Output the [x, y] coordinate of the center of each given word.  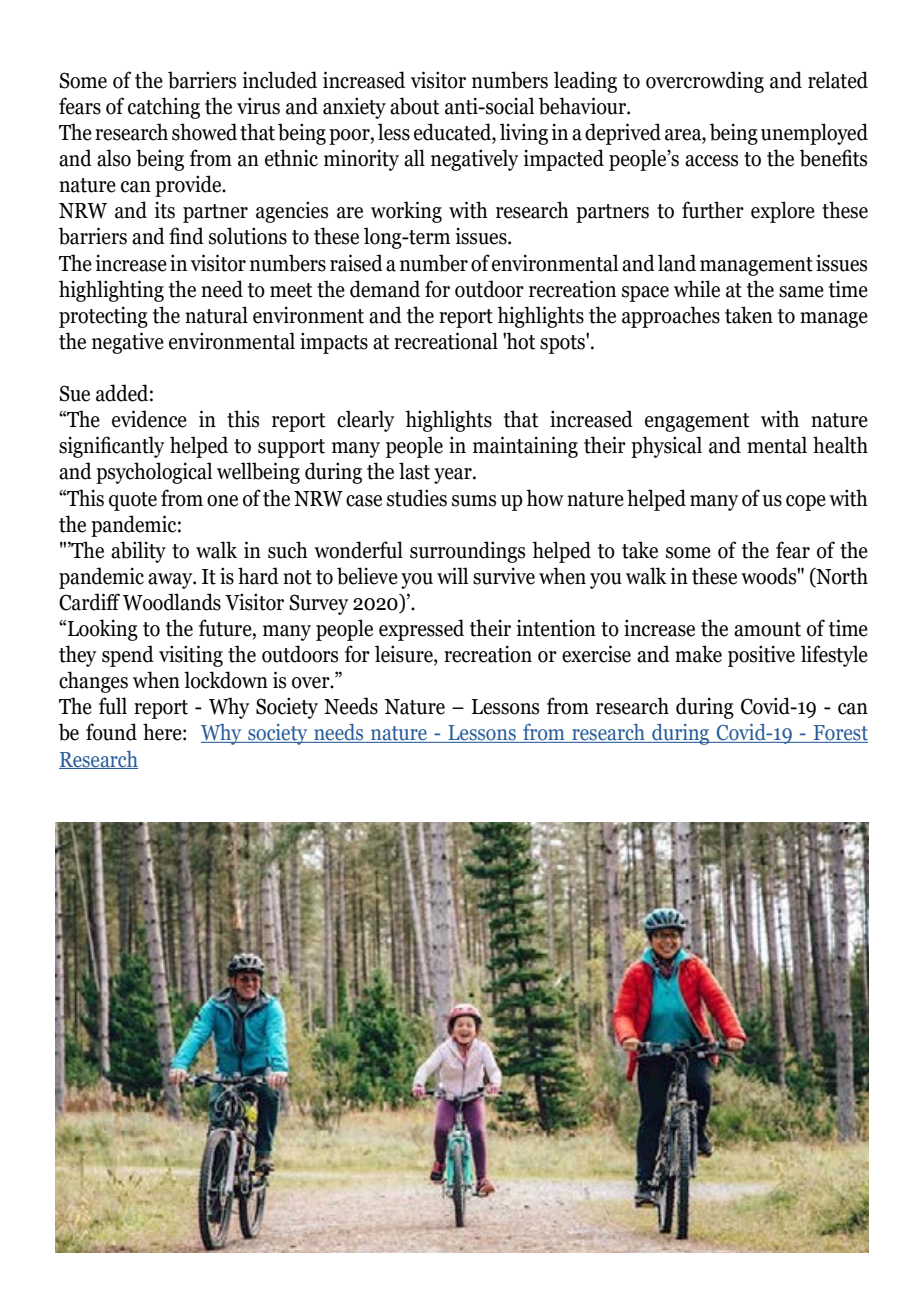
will [452, 575]
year [454, 476]
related [838, 80]
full [113, 706]
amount [767, 629]
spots [563, 343]
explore [783, 212]
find [186, 236]
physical [666, 447]
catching [164, 108]
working [406, 212]
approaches [671, 317]
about [415, 106]
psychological [154, 473]
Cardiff [89, 602]
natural [216, 315]
